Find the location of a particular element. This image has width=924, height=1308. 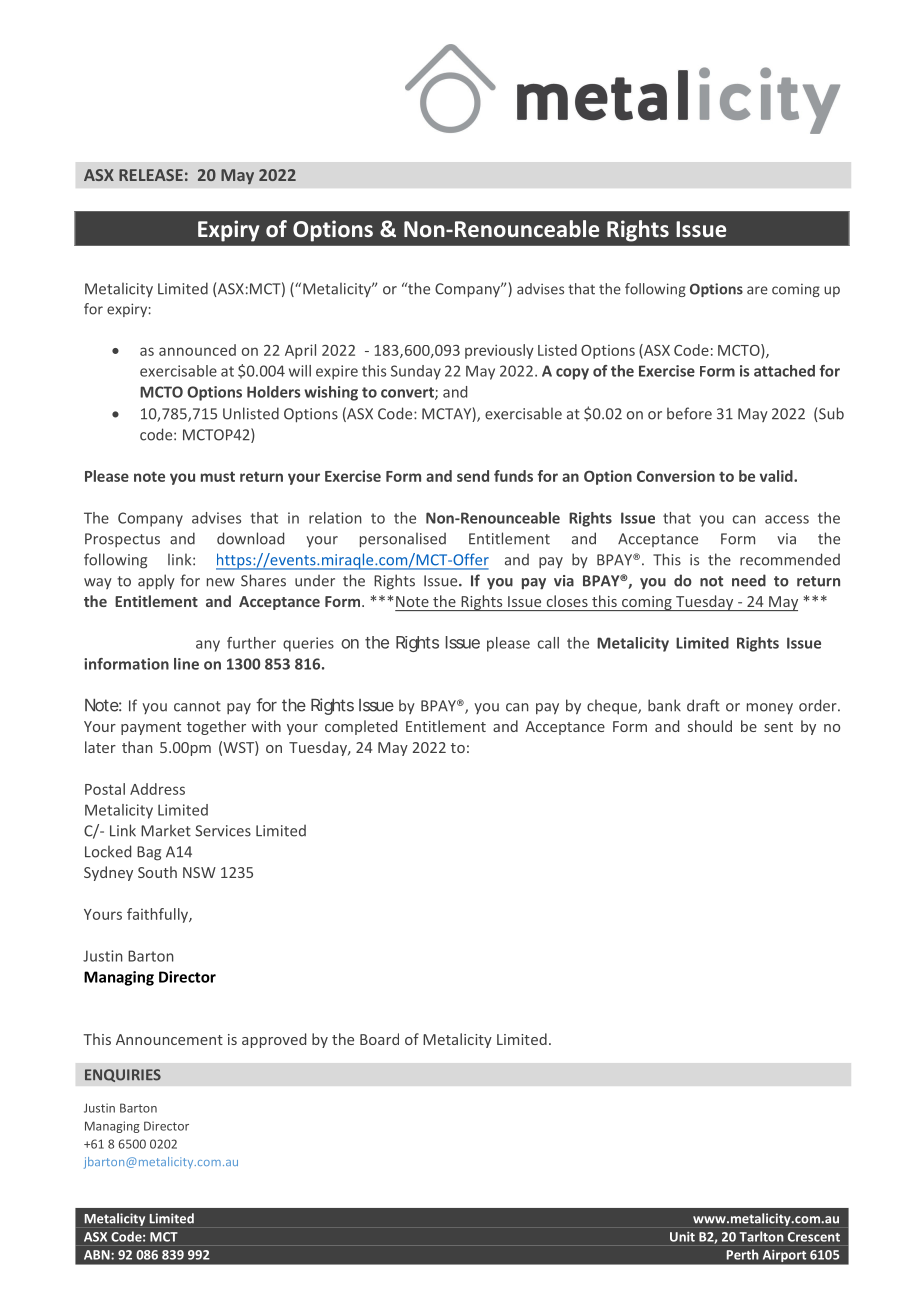

previously is located at coordinates (499, 351).
